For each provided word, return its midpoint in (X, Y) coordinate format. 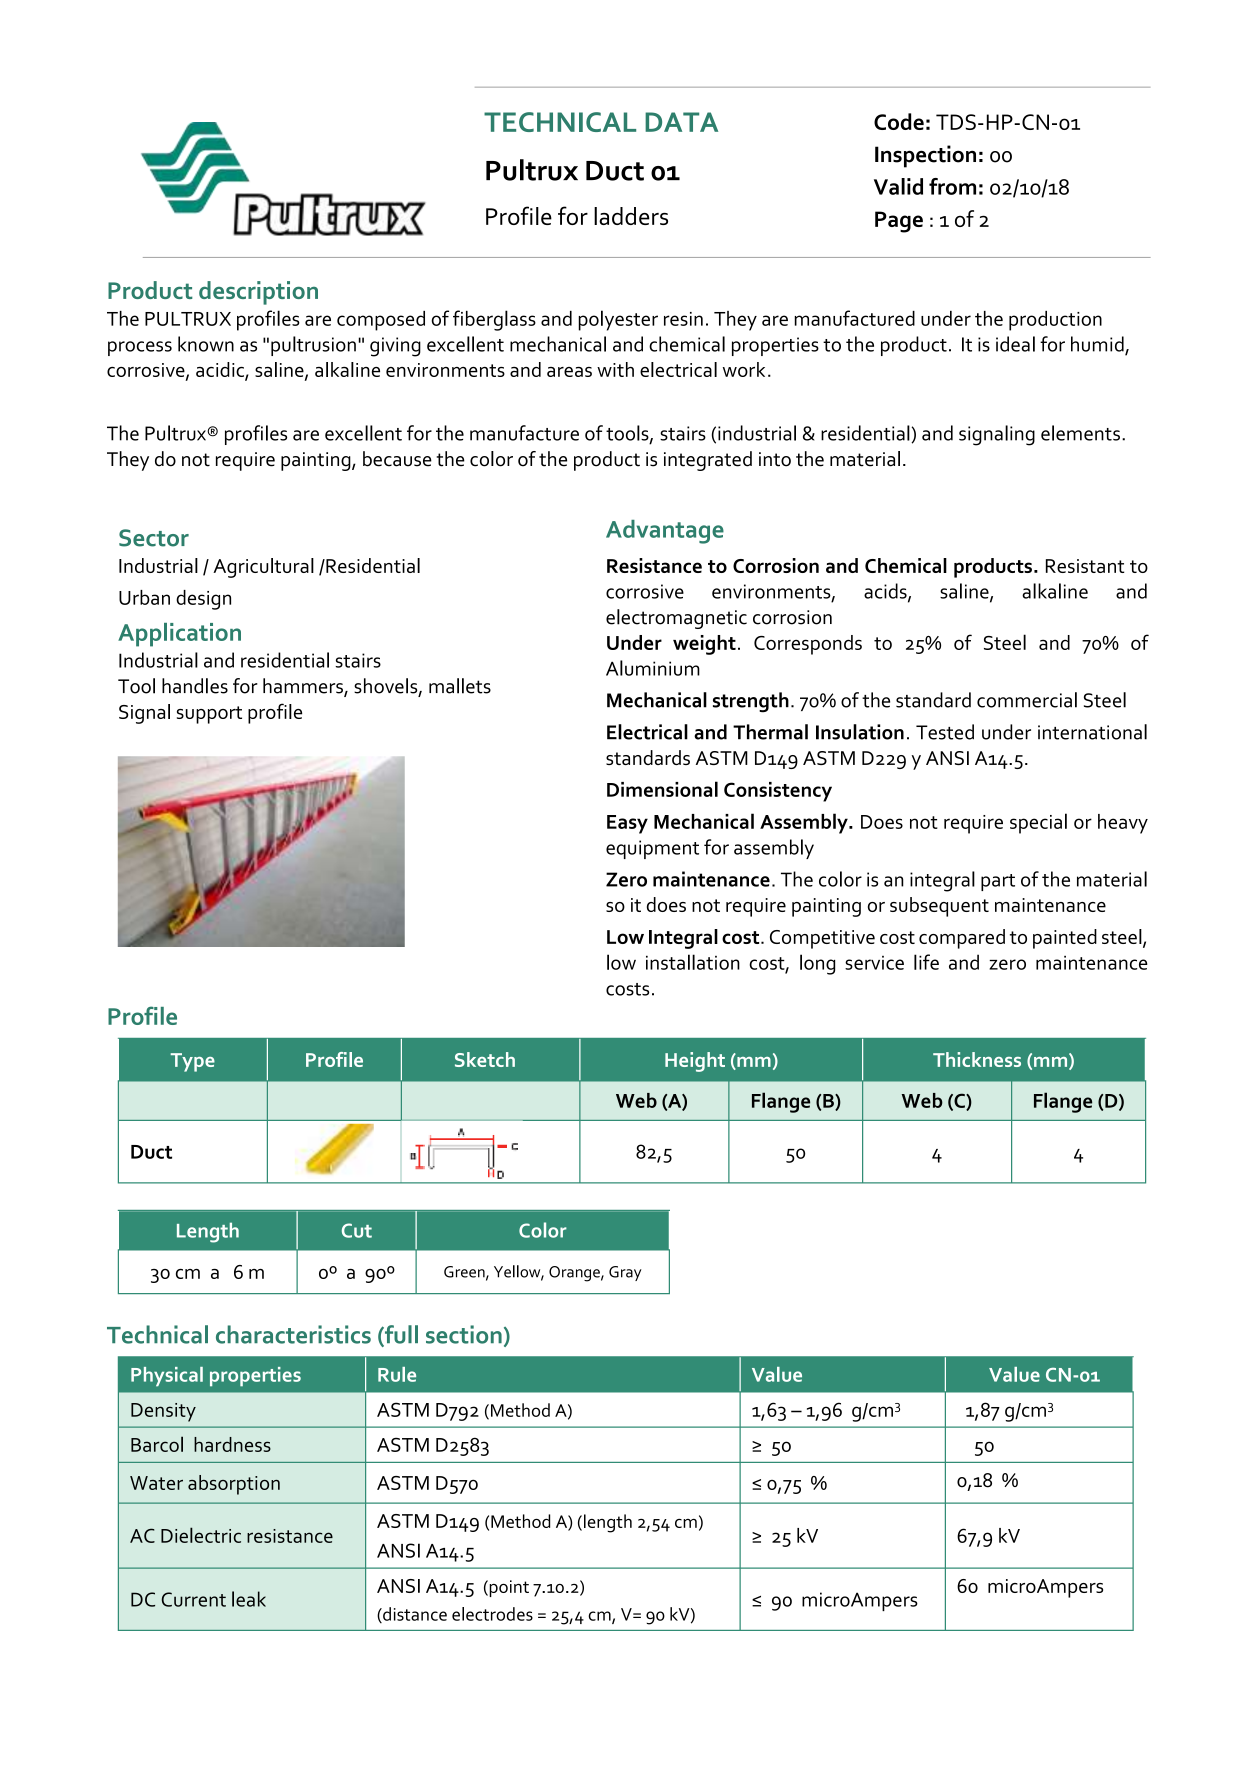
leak (249, 1599)
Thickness (977, 1059)
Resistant (1085, 566)
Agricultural (263, 568)
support (209, 715)
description (258, 293)
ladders (631, 216)
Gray (625, 1273)
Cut (357, 1230)
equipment (652, 849)
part (998, 882)
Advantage (665, 532)
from (952, 186)
